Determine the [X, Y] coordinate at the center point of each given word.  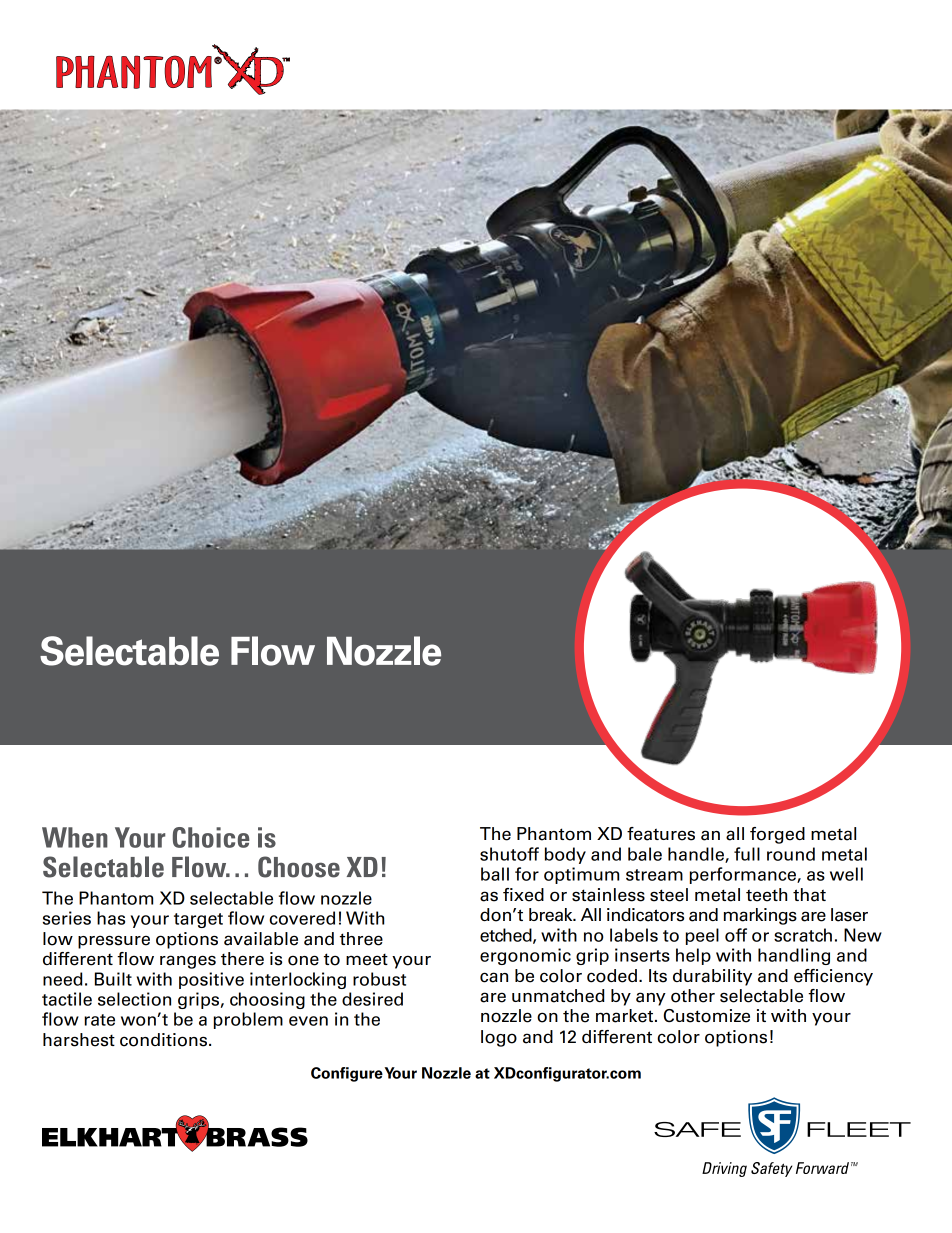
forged [777, 835]
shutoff [509, 854]
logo [499, 1038]
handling [794, 956]
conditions [165, 1040]
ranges [188, 962]
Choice [211, 837]
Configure [347, 1074]
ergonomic [525, 956]
